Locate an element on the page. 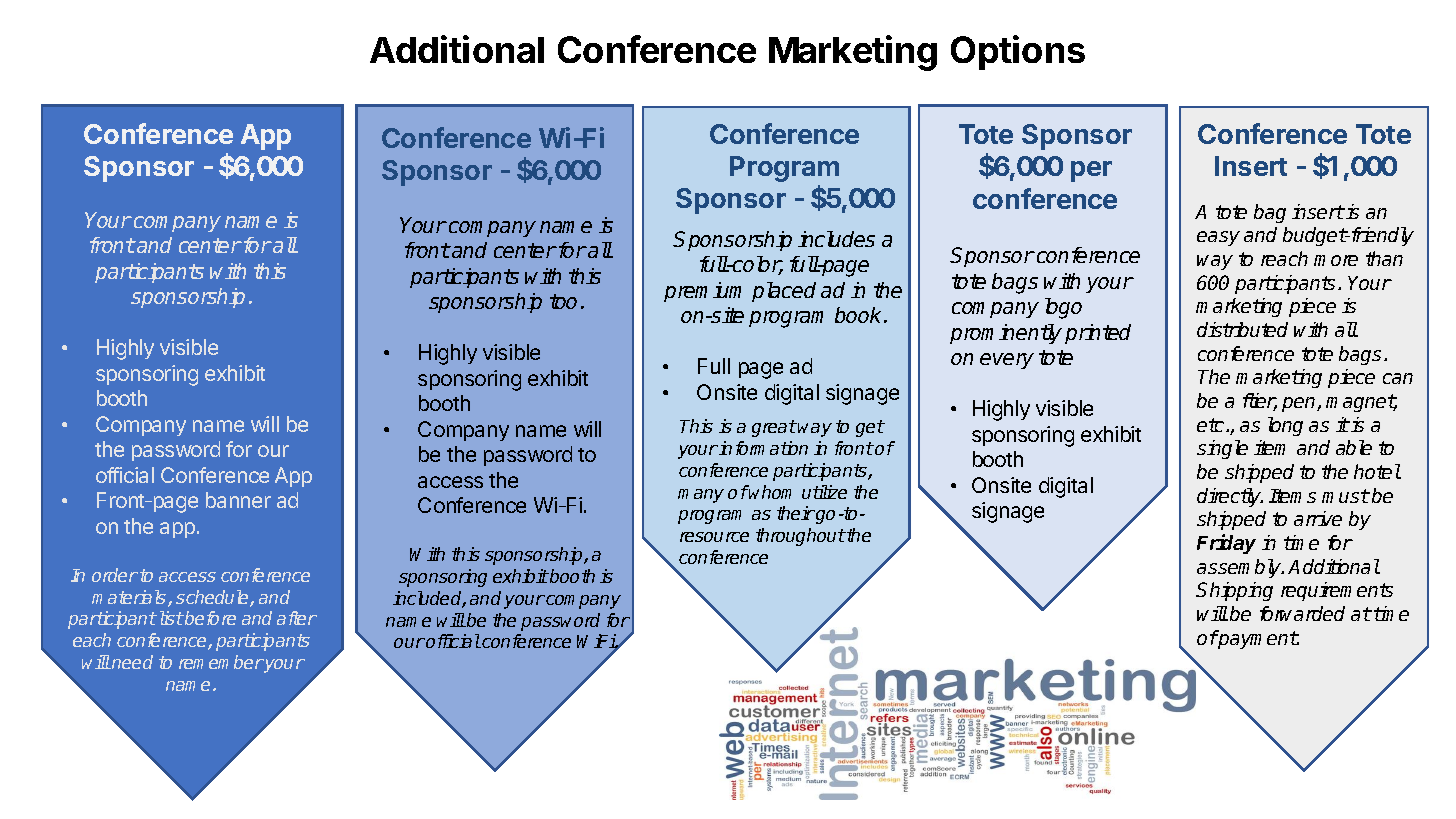  their is located at coordinates (796, 513).
